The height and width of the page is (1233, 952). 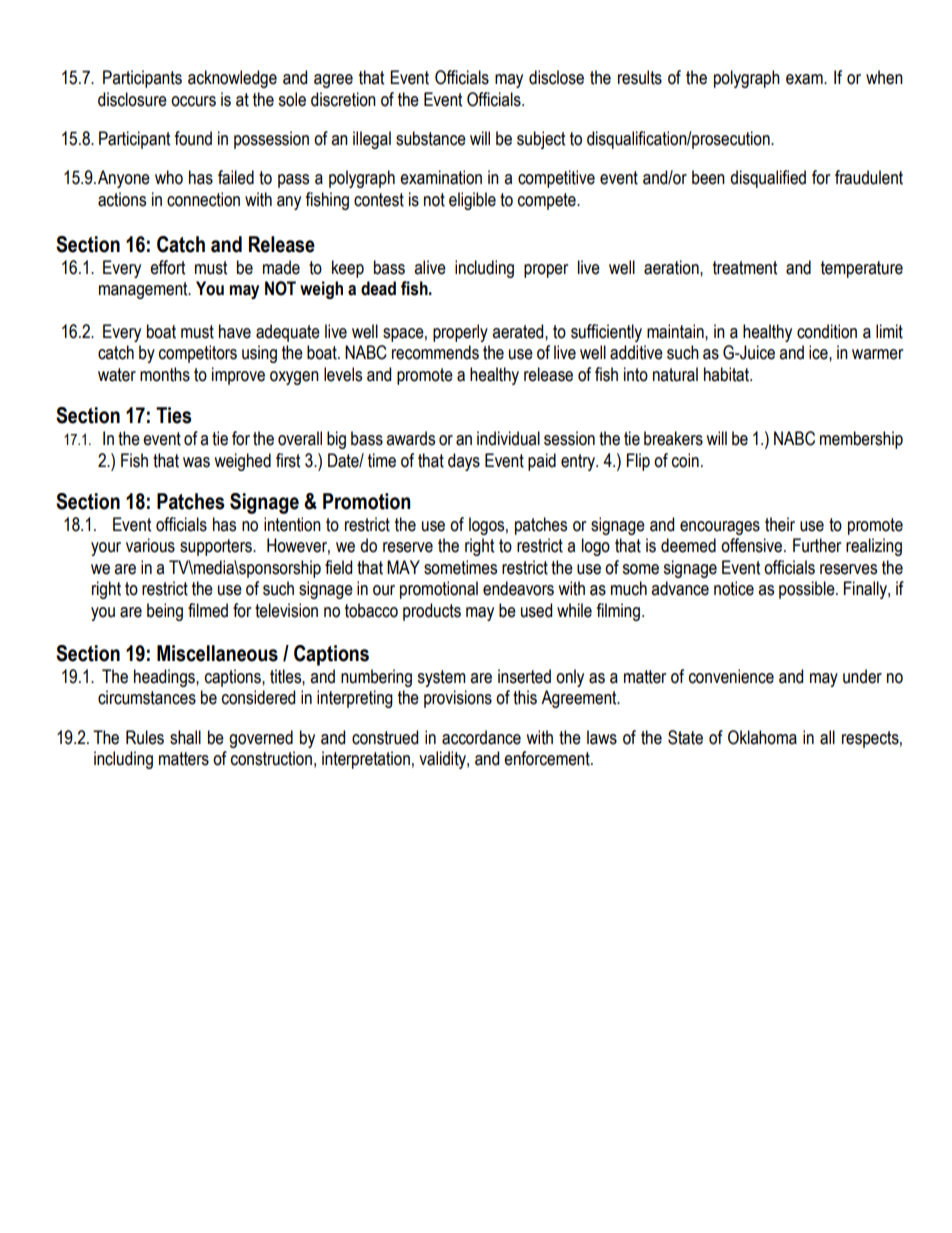 I want to click on supporters, so click(x=217, y=547).
